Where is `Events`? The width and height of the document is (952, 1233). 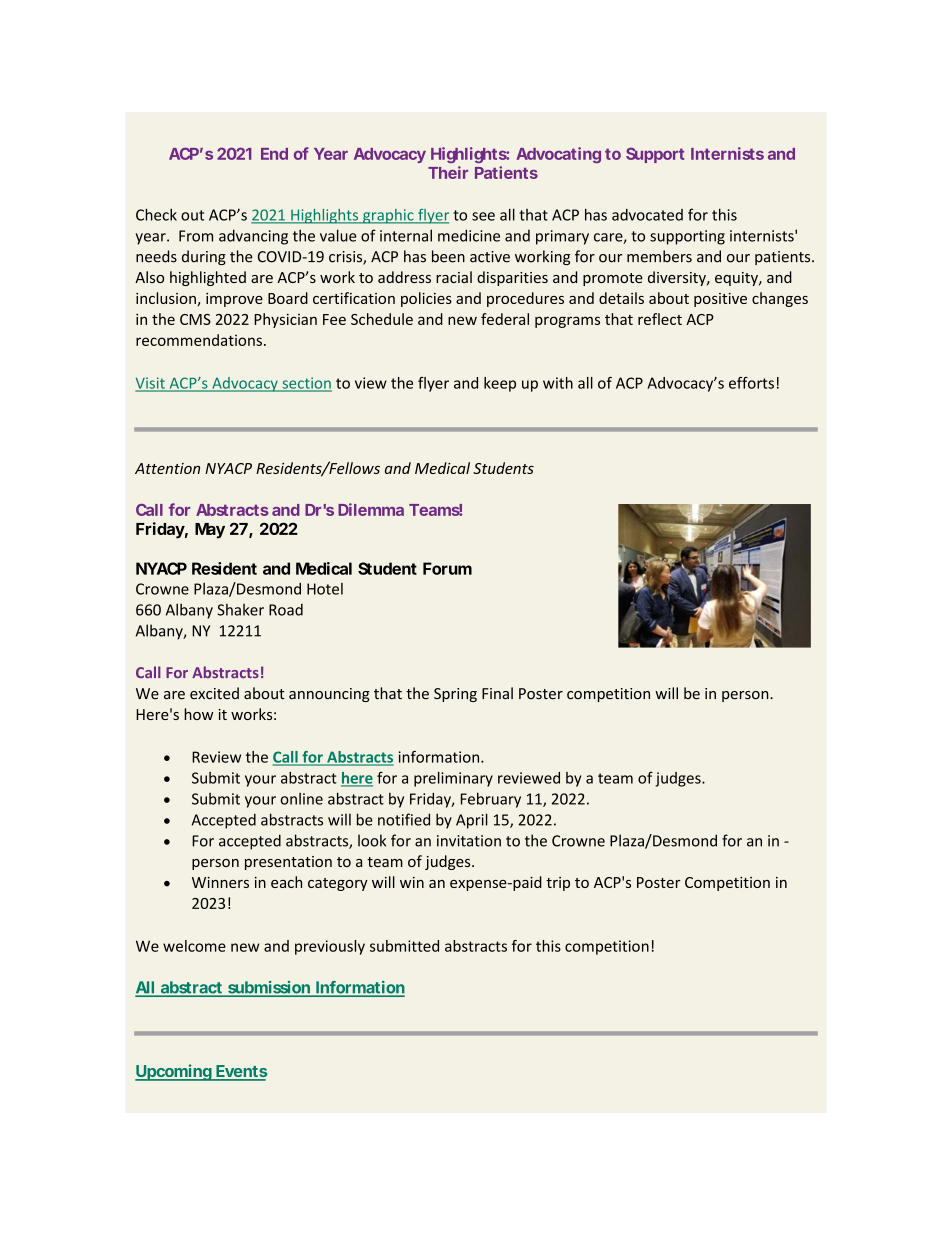
Events is located at coordinates (240, 1072).
